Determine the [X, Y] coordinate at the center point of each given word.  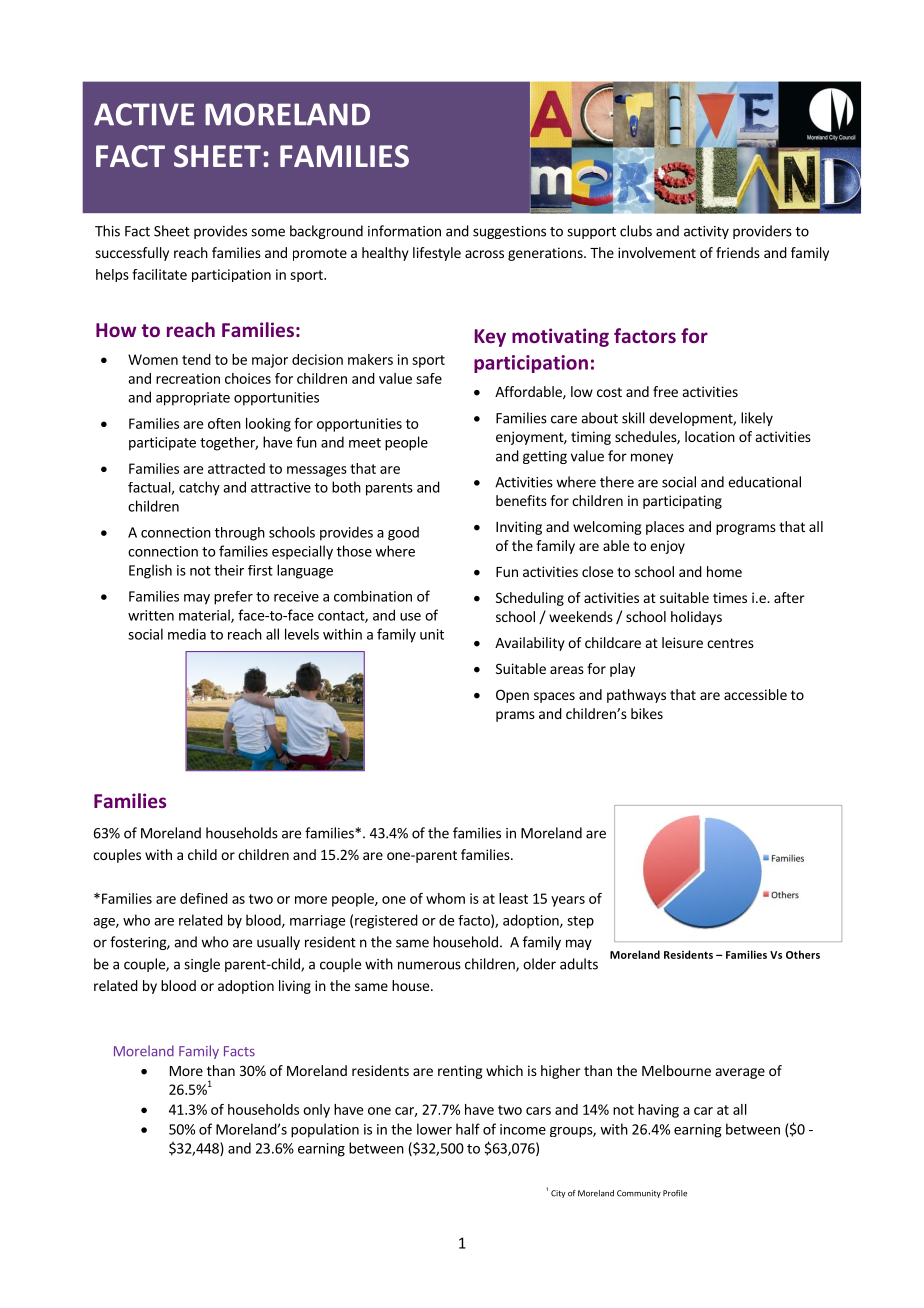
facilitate [159, 274]
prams [515, 716]
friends [738, 252]
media [187, 634]
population [325, 1130]
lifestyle [437, 254]
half [468, 1129]
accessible [755, 694]
